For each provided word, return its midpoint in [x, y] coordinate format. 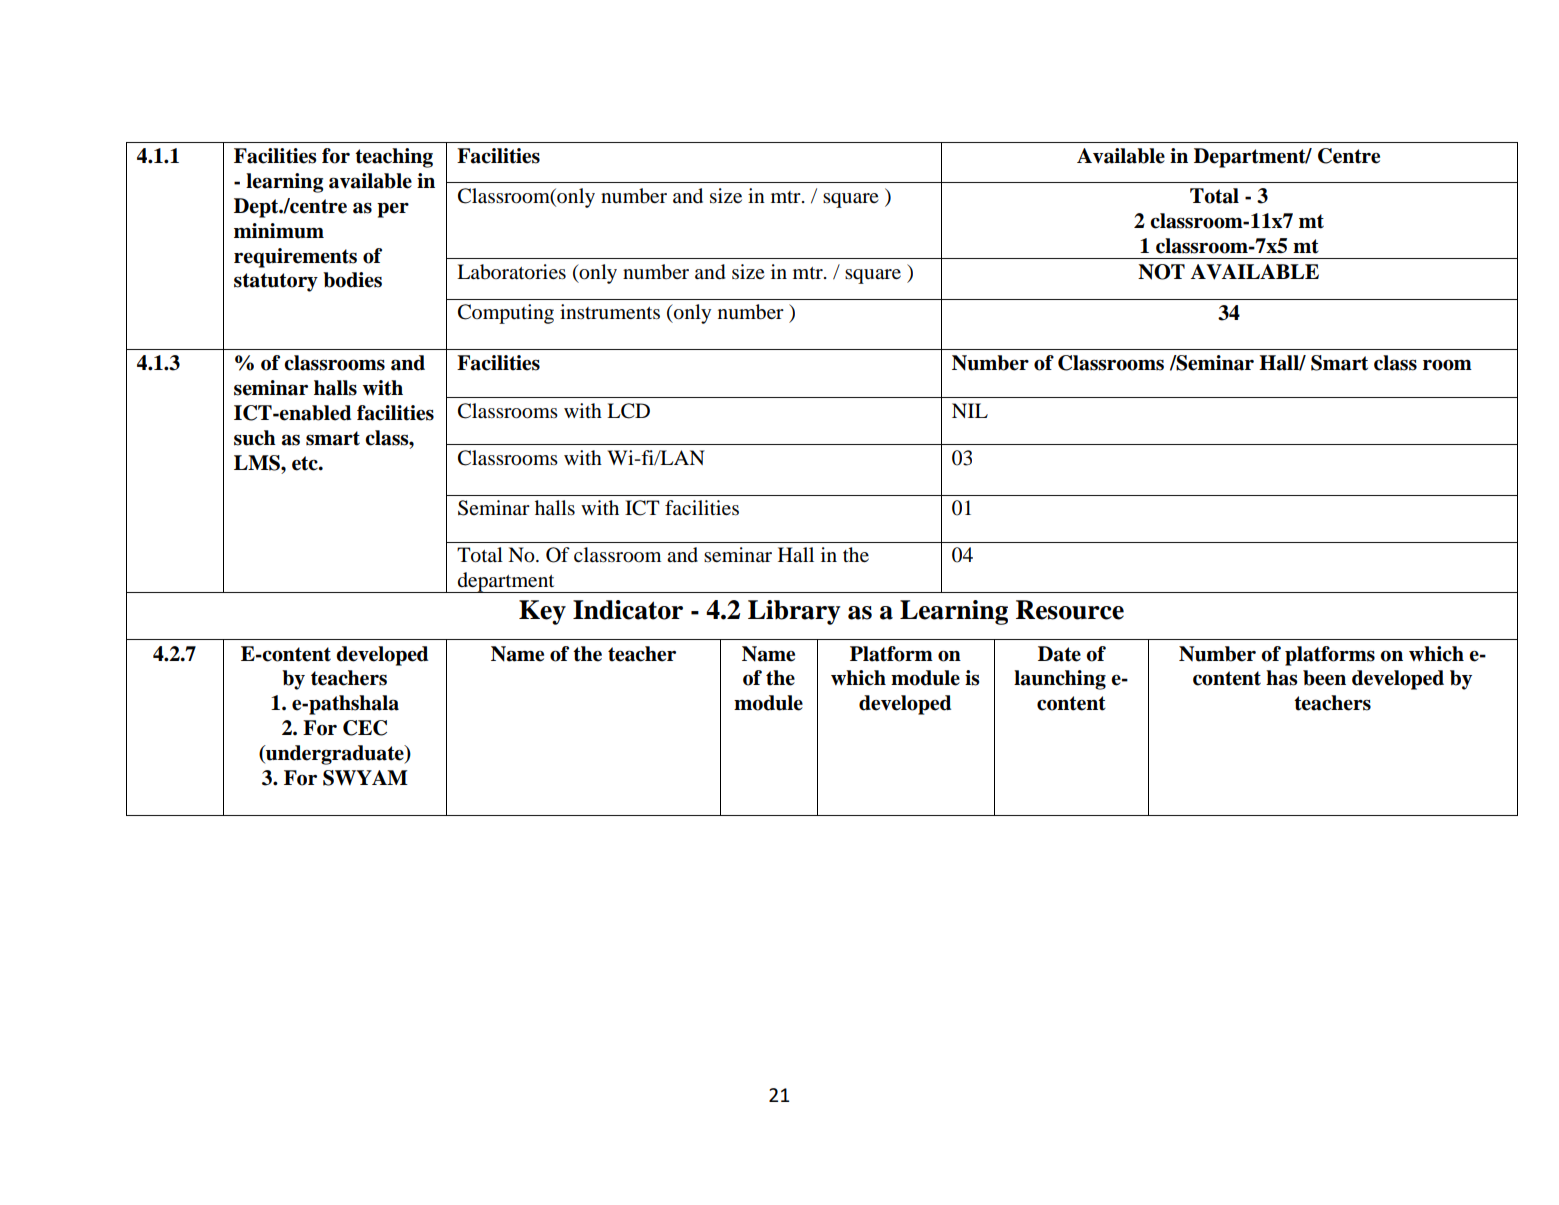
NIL [970, 410]
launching [1060, 680]
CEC [365, 728]
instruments [610, 312]
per [393, 210]
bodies [352, 280]
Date [1059, 654]
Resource [1070, 610]
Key [542, 612]
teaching [394, 158]
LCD [628, 411]
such [255, 438]
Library [794, 612]
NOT [1161, 272]
